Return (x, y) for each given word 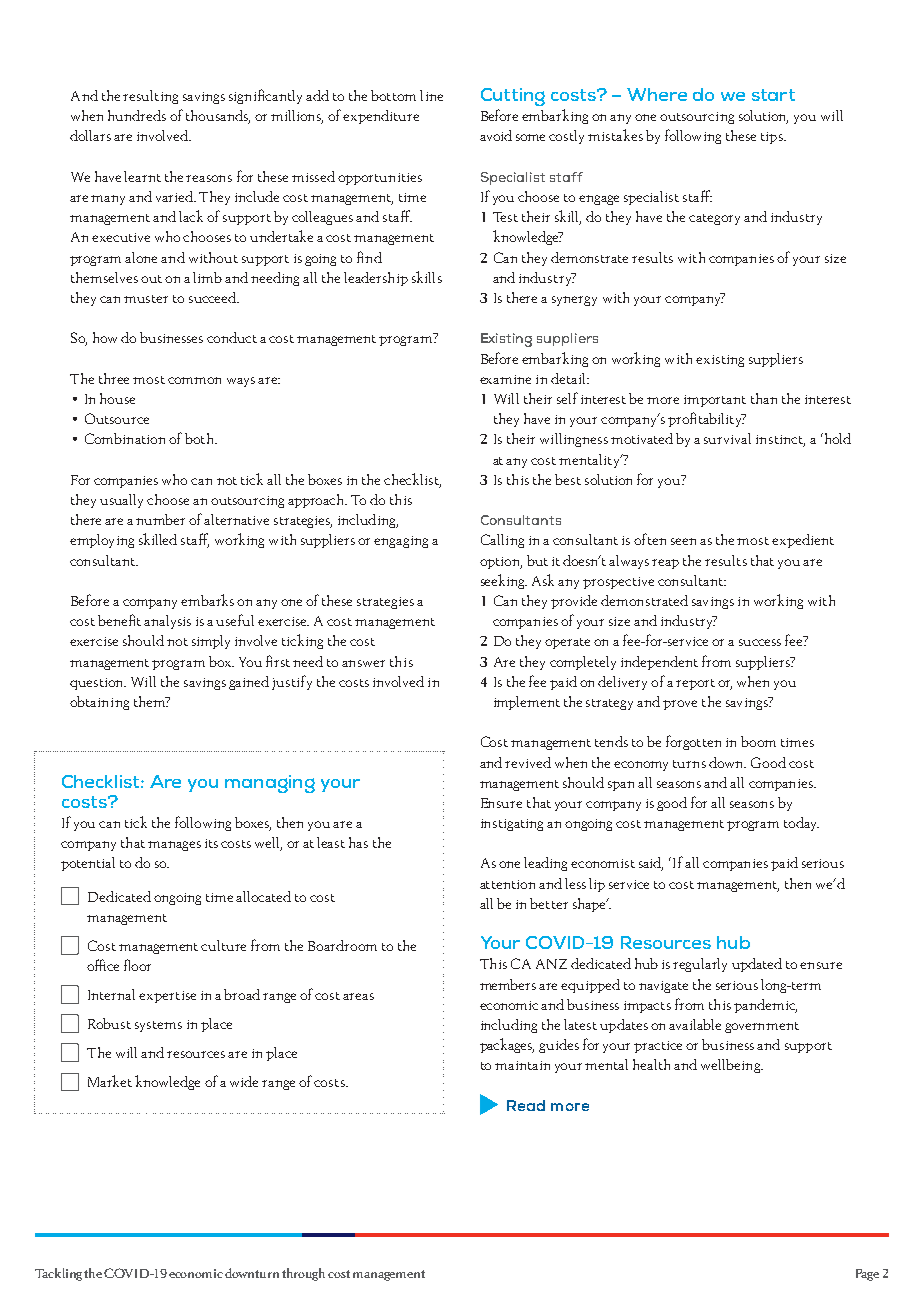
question (98, 684)
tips (773, 138)
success (760, 642)
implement (527, 703)
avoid (496, 135)
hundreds (137, 115)
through (305, 1274)
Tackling (58, 1274)
